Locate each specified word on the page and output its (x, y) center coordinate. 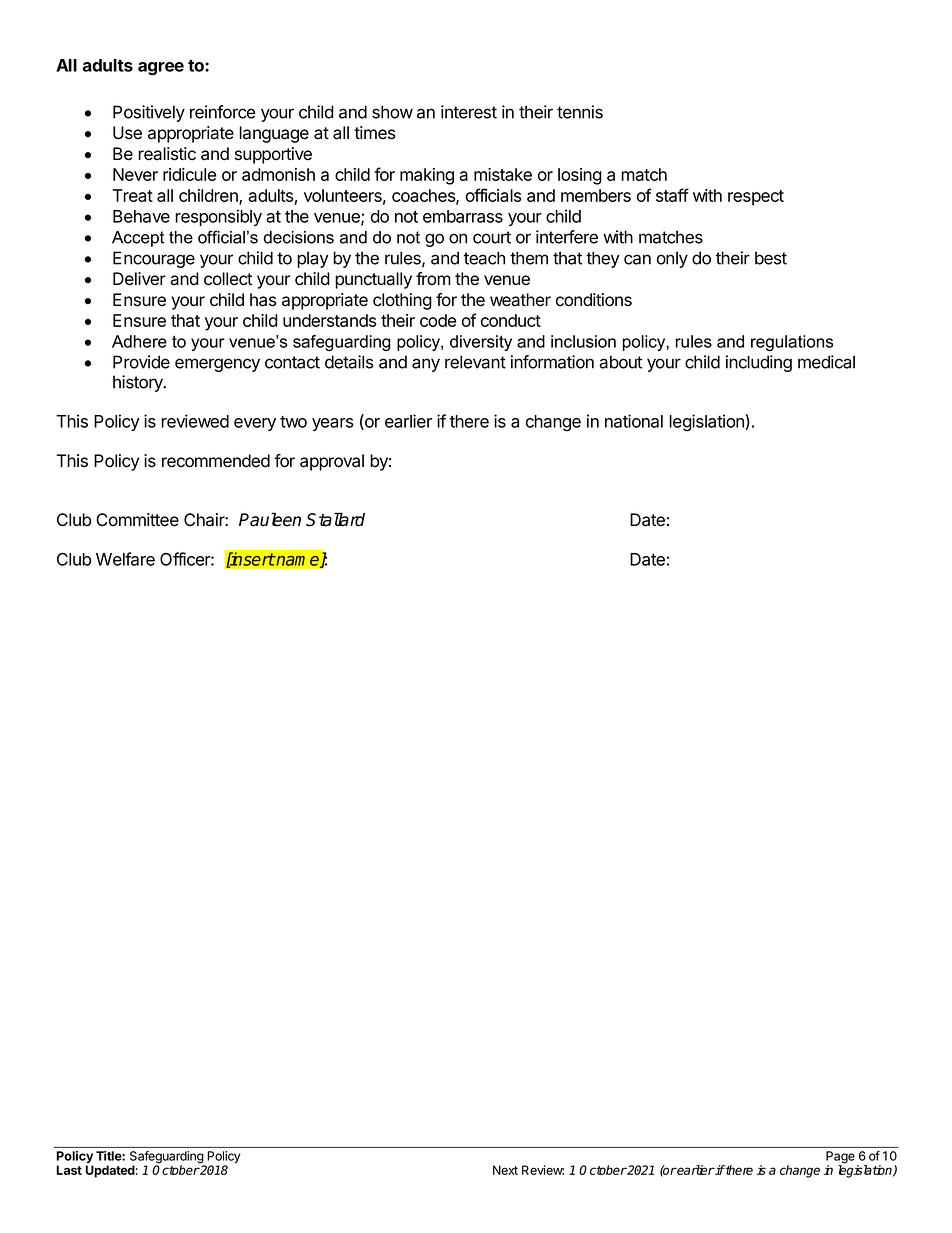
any (426, 365)
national (634, 421)
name (298, 562)
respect (756, 198)
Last (69, 1170)
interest (469, 112)
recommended (216, 461)
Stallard (335, 519)
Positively (149, 113)
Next (505, 1170)
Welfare (125, 559)
